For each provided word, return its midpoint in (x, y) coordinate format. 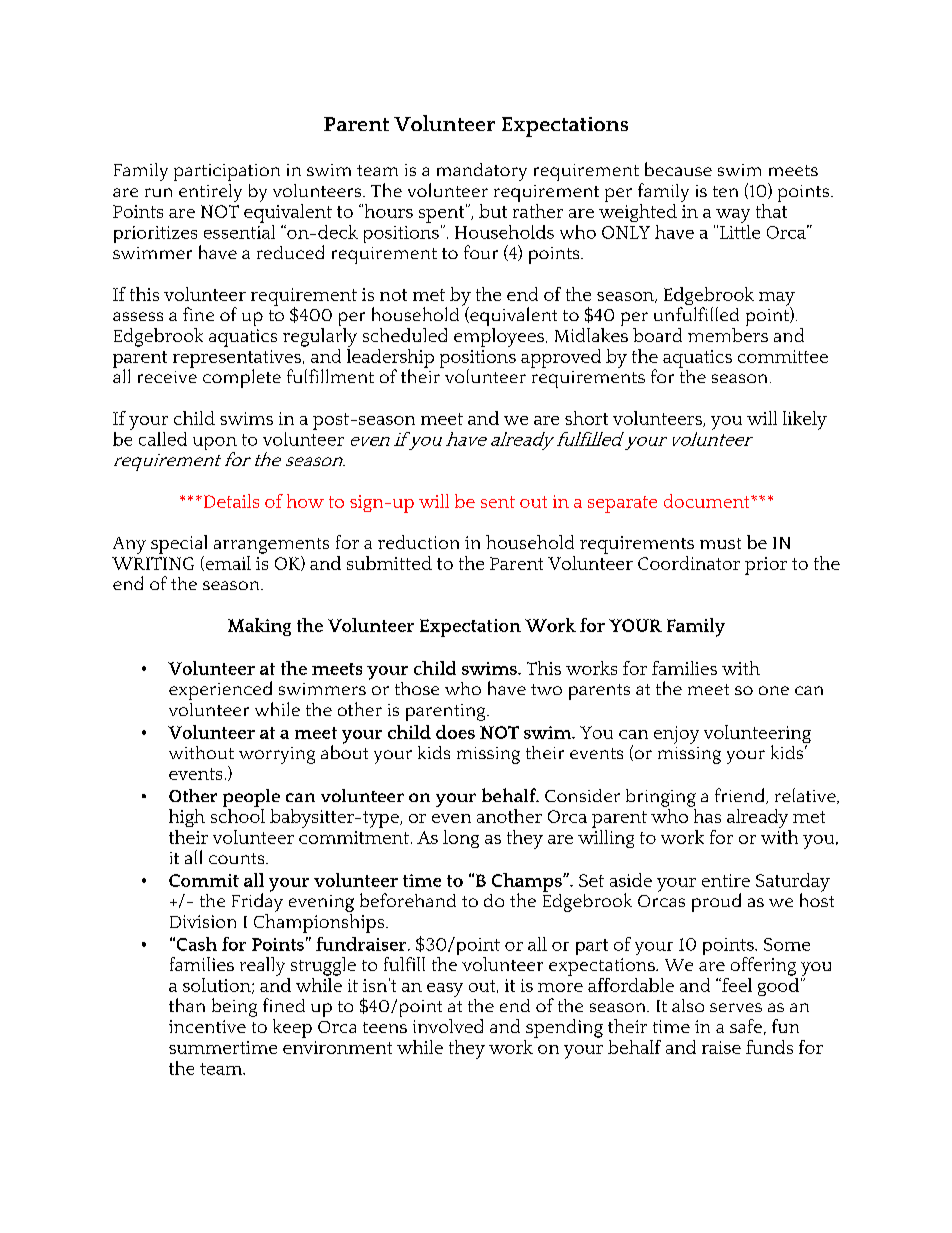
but (493, 211)
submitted (389, 563)
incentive (207, 1026)
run (158, 192)
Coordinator (689, 563)
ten (725, 191)
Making (259, 627)
